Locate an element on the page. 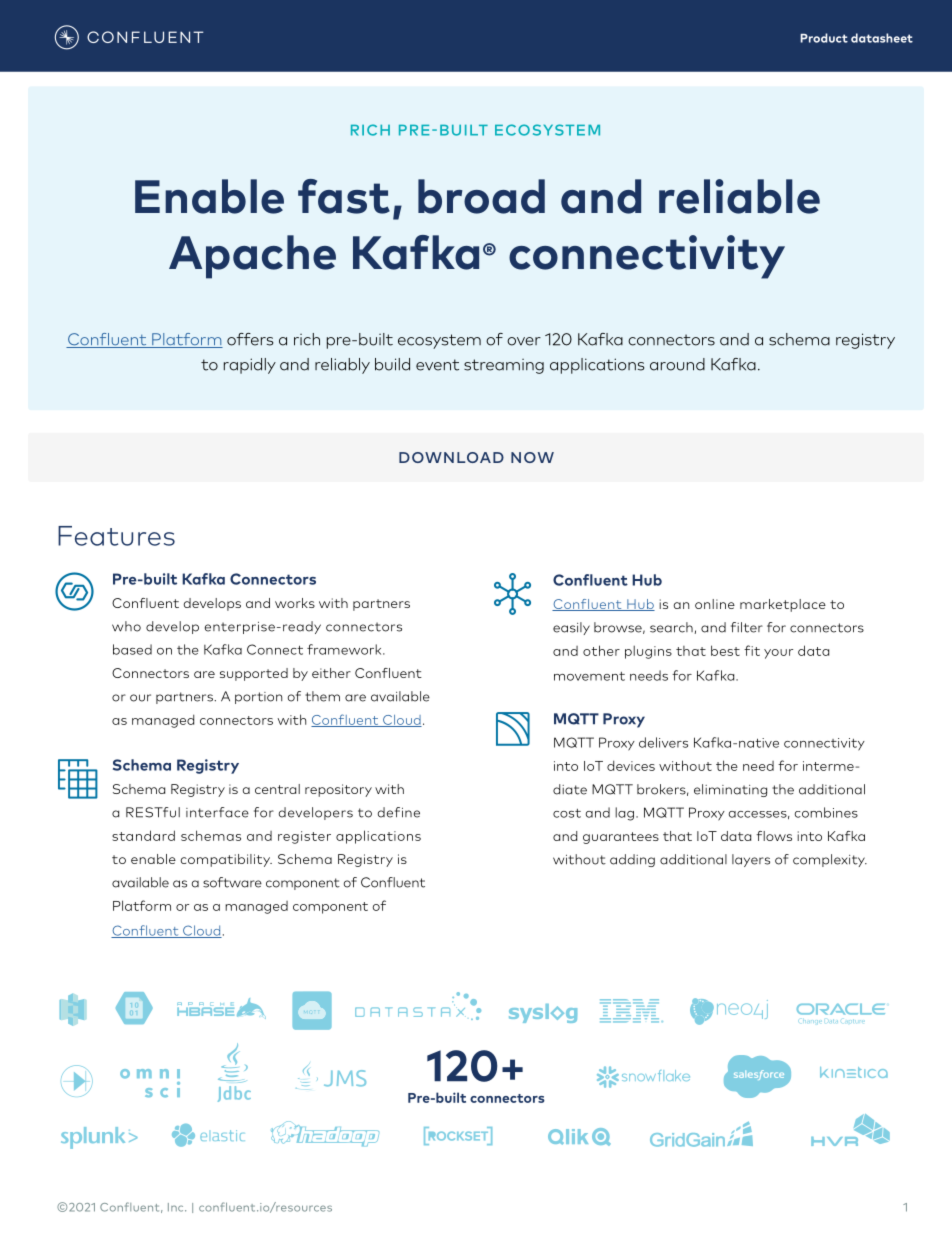 The width and height of the image is (952, 1233). who is located at coordinates (126, 626).
